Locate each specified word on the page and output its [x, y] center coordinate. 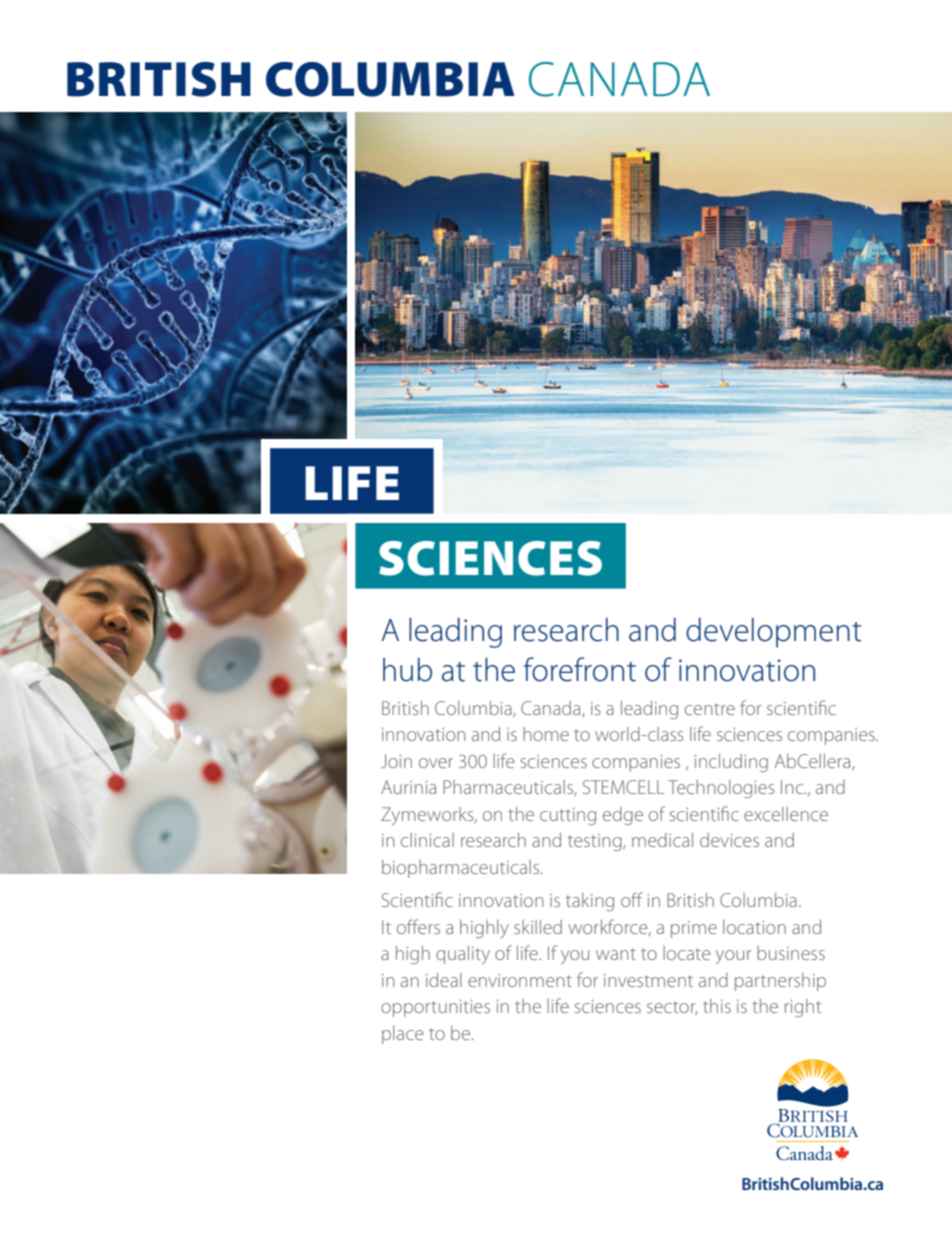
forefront [580, 669]
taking [590, 902]
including [731, 763]
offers [418, 926]
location [754, 927]
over [436, 763]
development [773, 633]
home [546, 734]
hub [407, 670]
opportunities [435, 1008]
